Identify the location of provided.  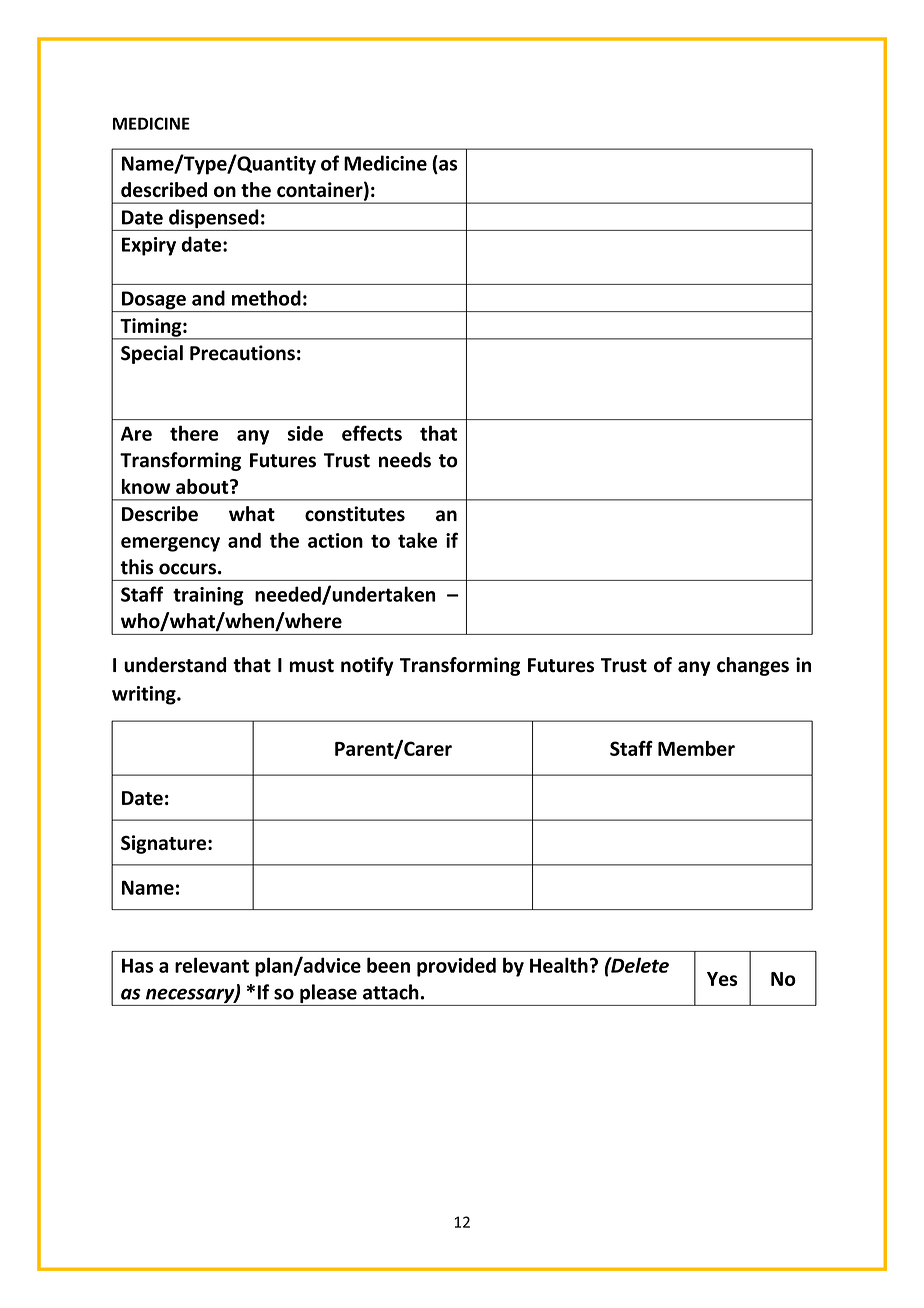
(456, 967).
